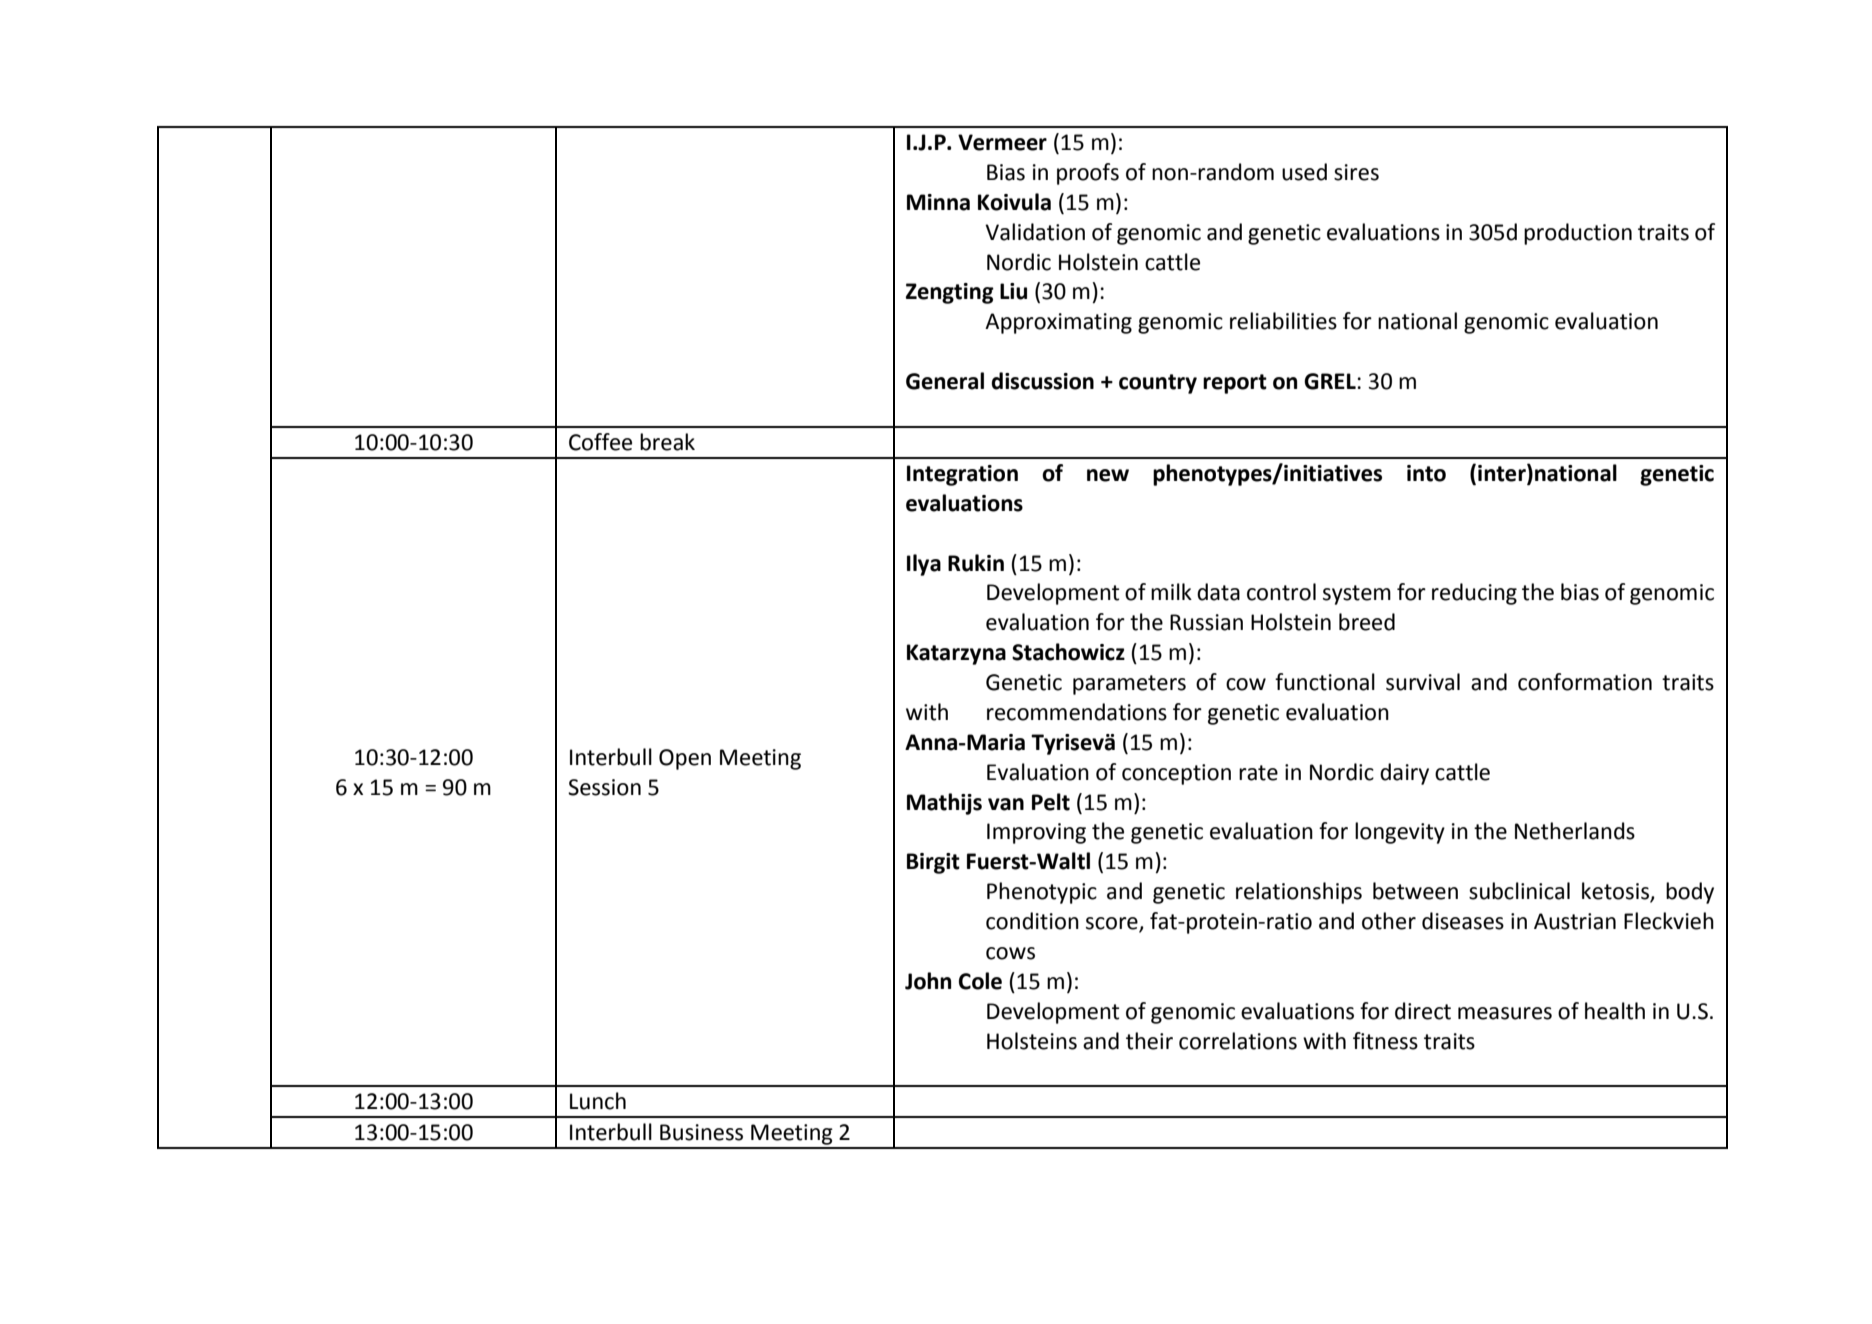 This screenshot has height=1324, width=1872. What do you see at coordinates (1578, 234) in the screenshot?
I see `production` at bounding box center [1578, 234].
